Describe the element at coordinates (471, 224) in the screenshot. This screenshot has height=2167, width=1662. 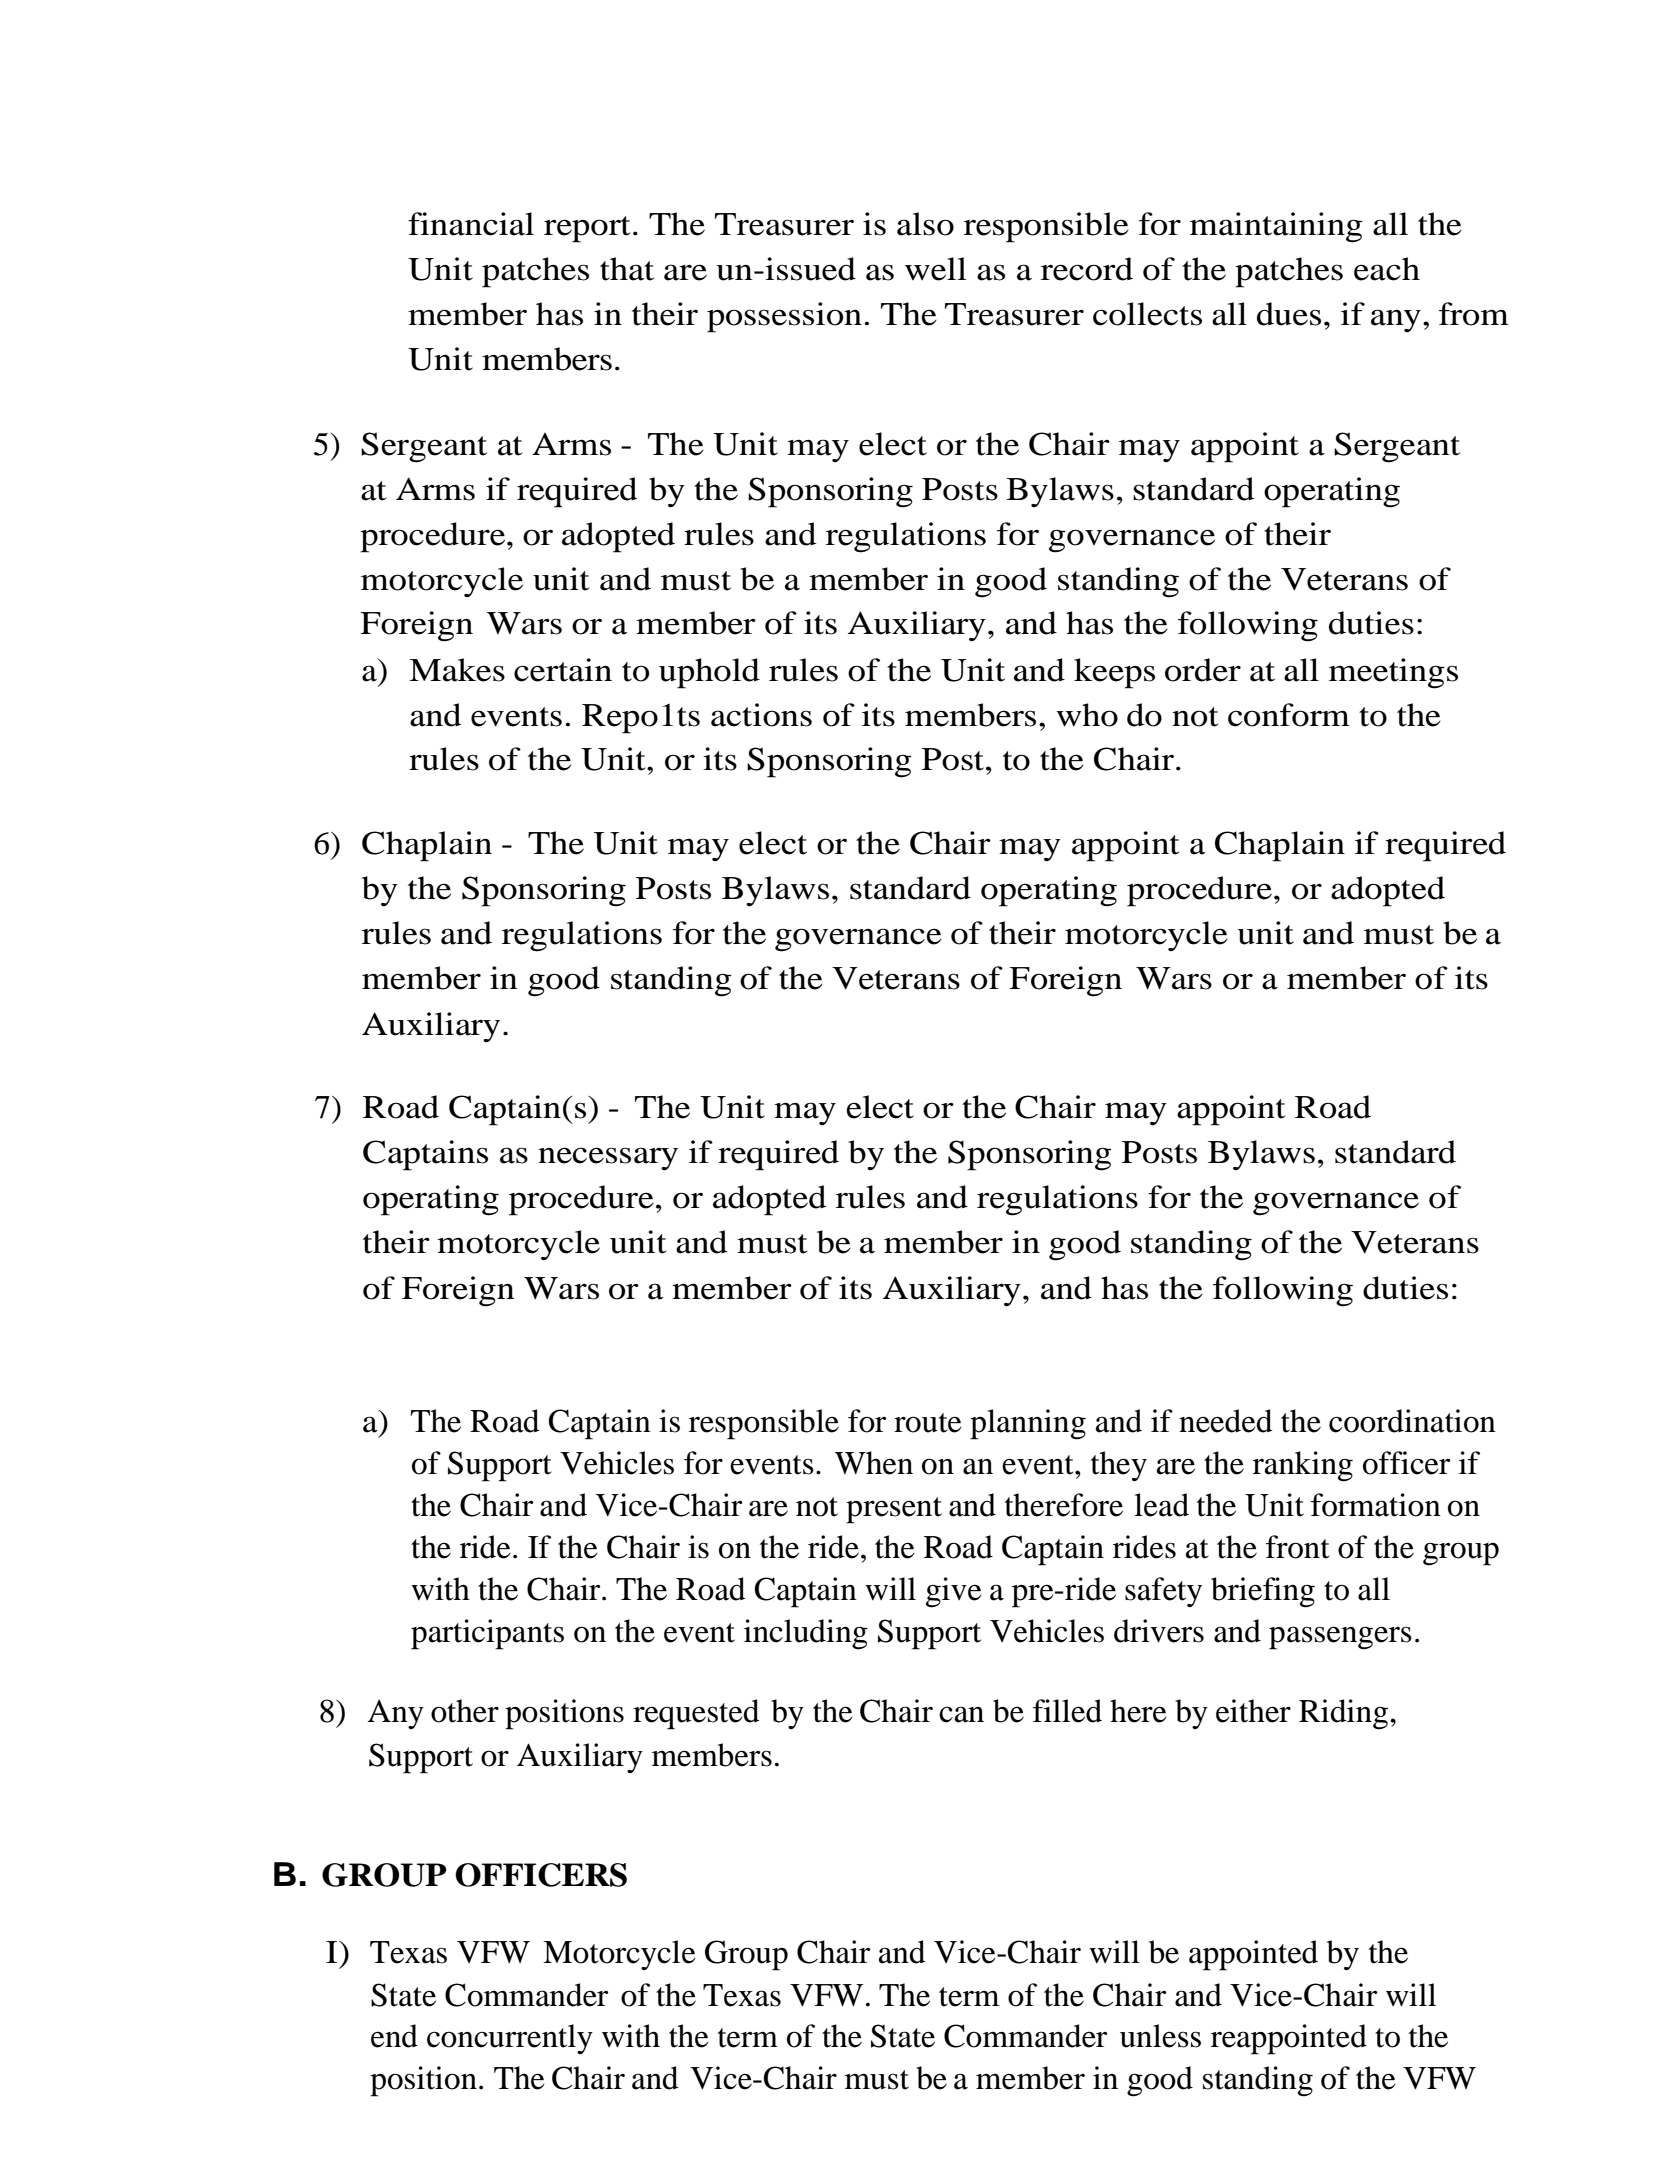
I see `financial` at that location.
